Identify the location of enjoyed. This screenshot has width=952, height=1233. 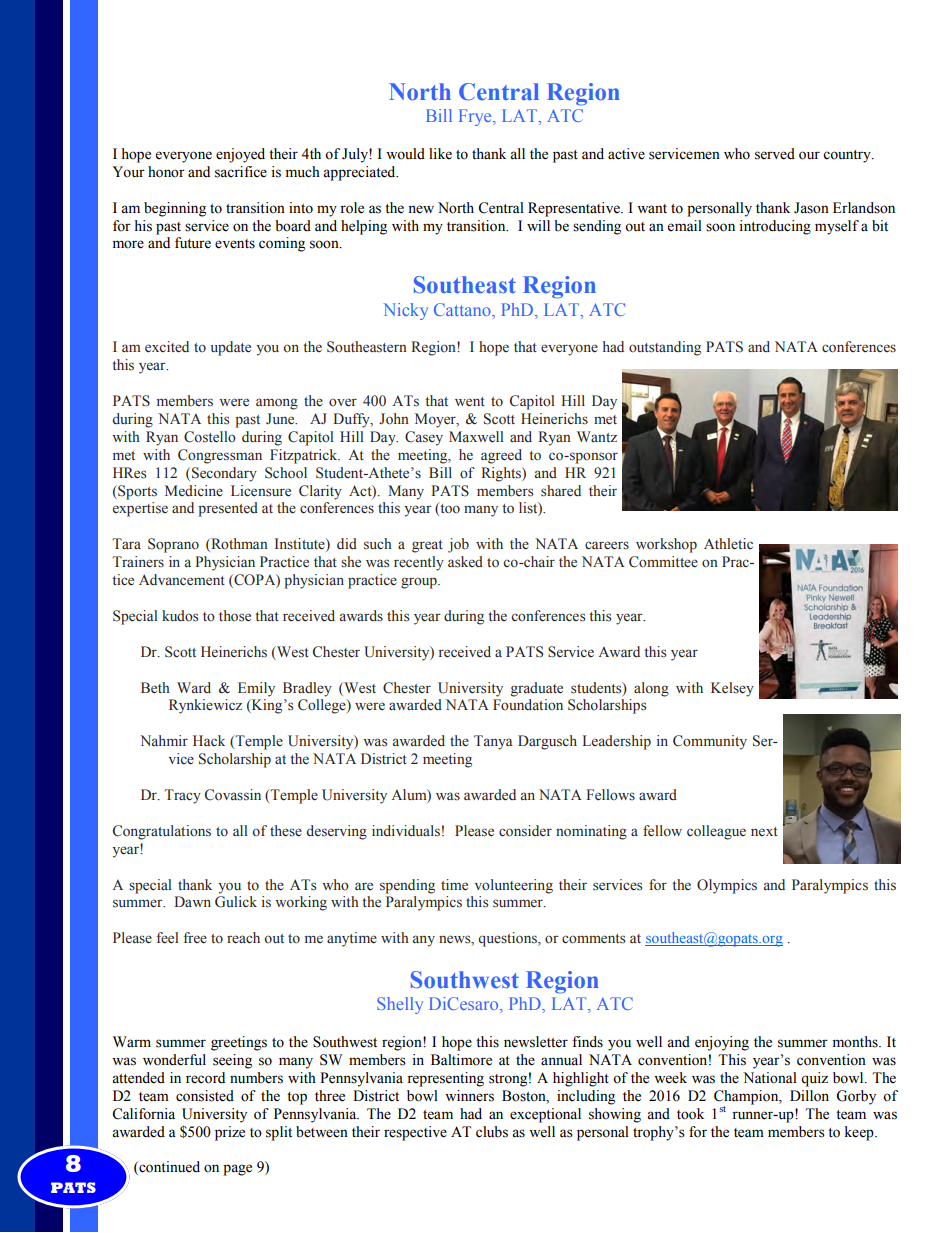
(240, 155).
